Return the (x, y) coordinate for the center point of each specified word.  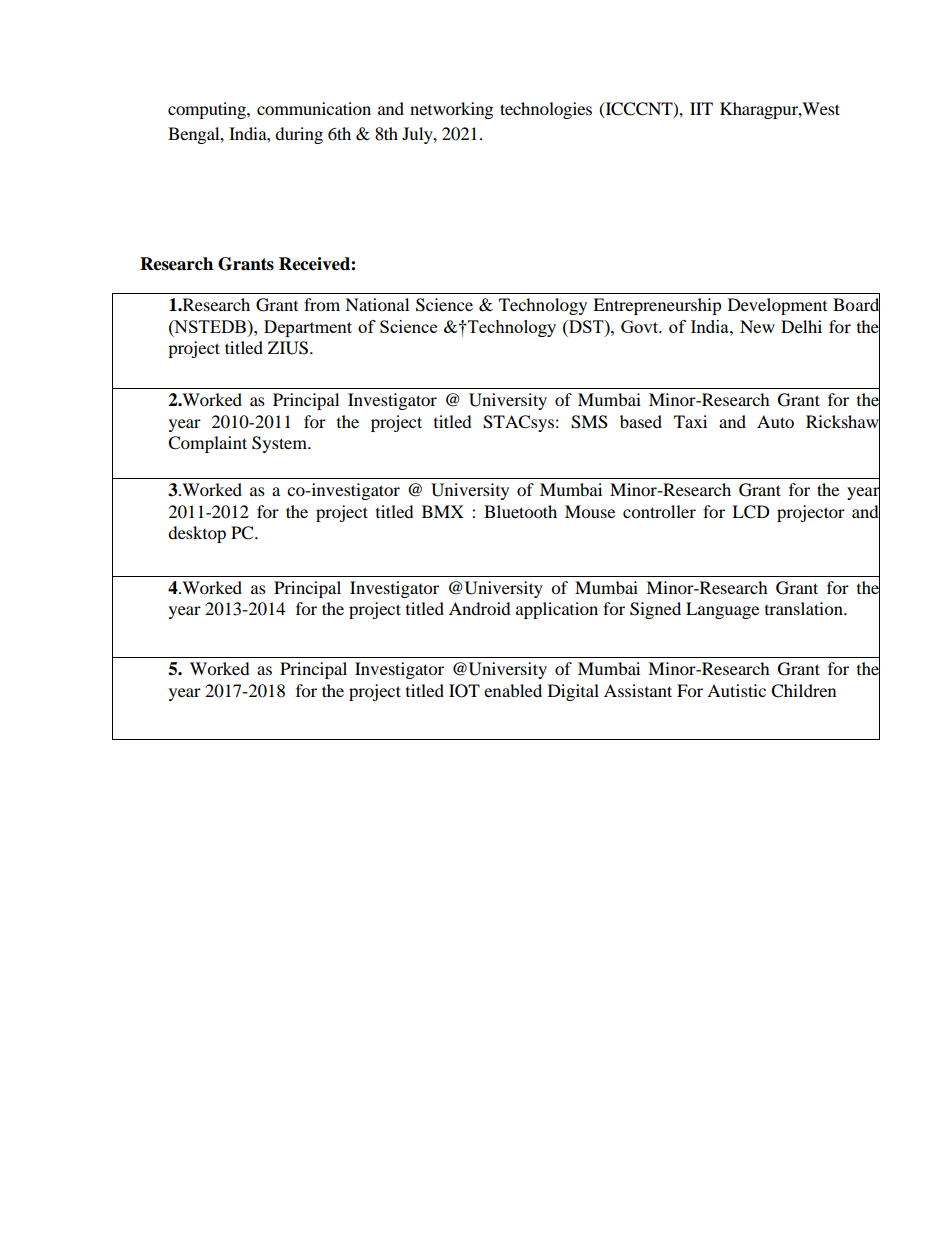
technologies (546, 110)
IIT (701, 108)
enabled (513, 690)
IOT (464, 691)
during (299, 135)
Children (803, 691)
